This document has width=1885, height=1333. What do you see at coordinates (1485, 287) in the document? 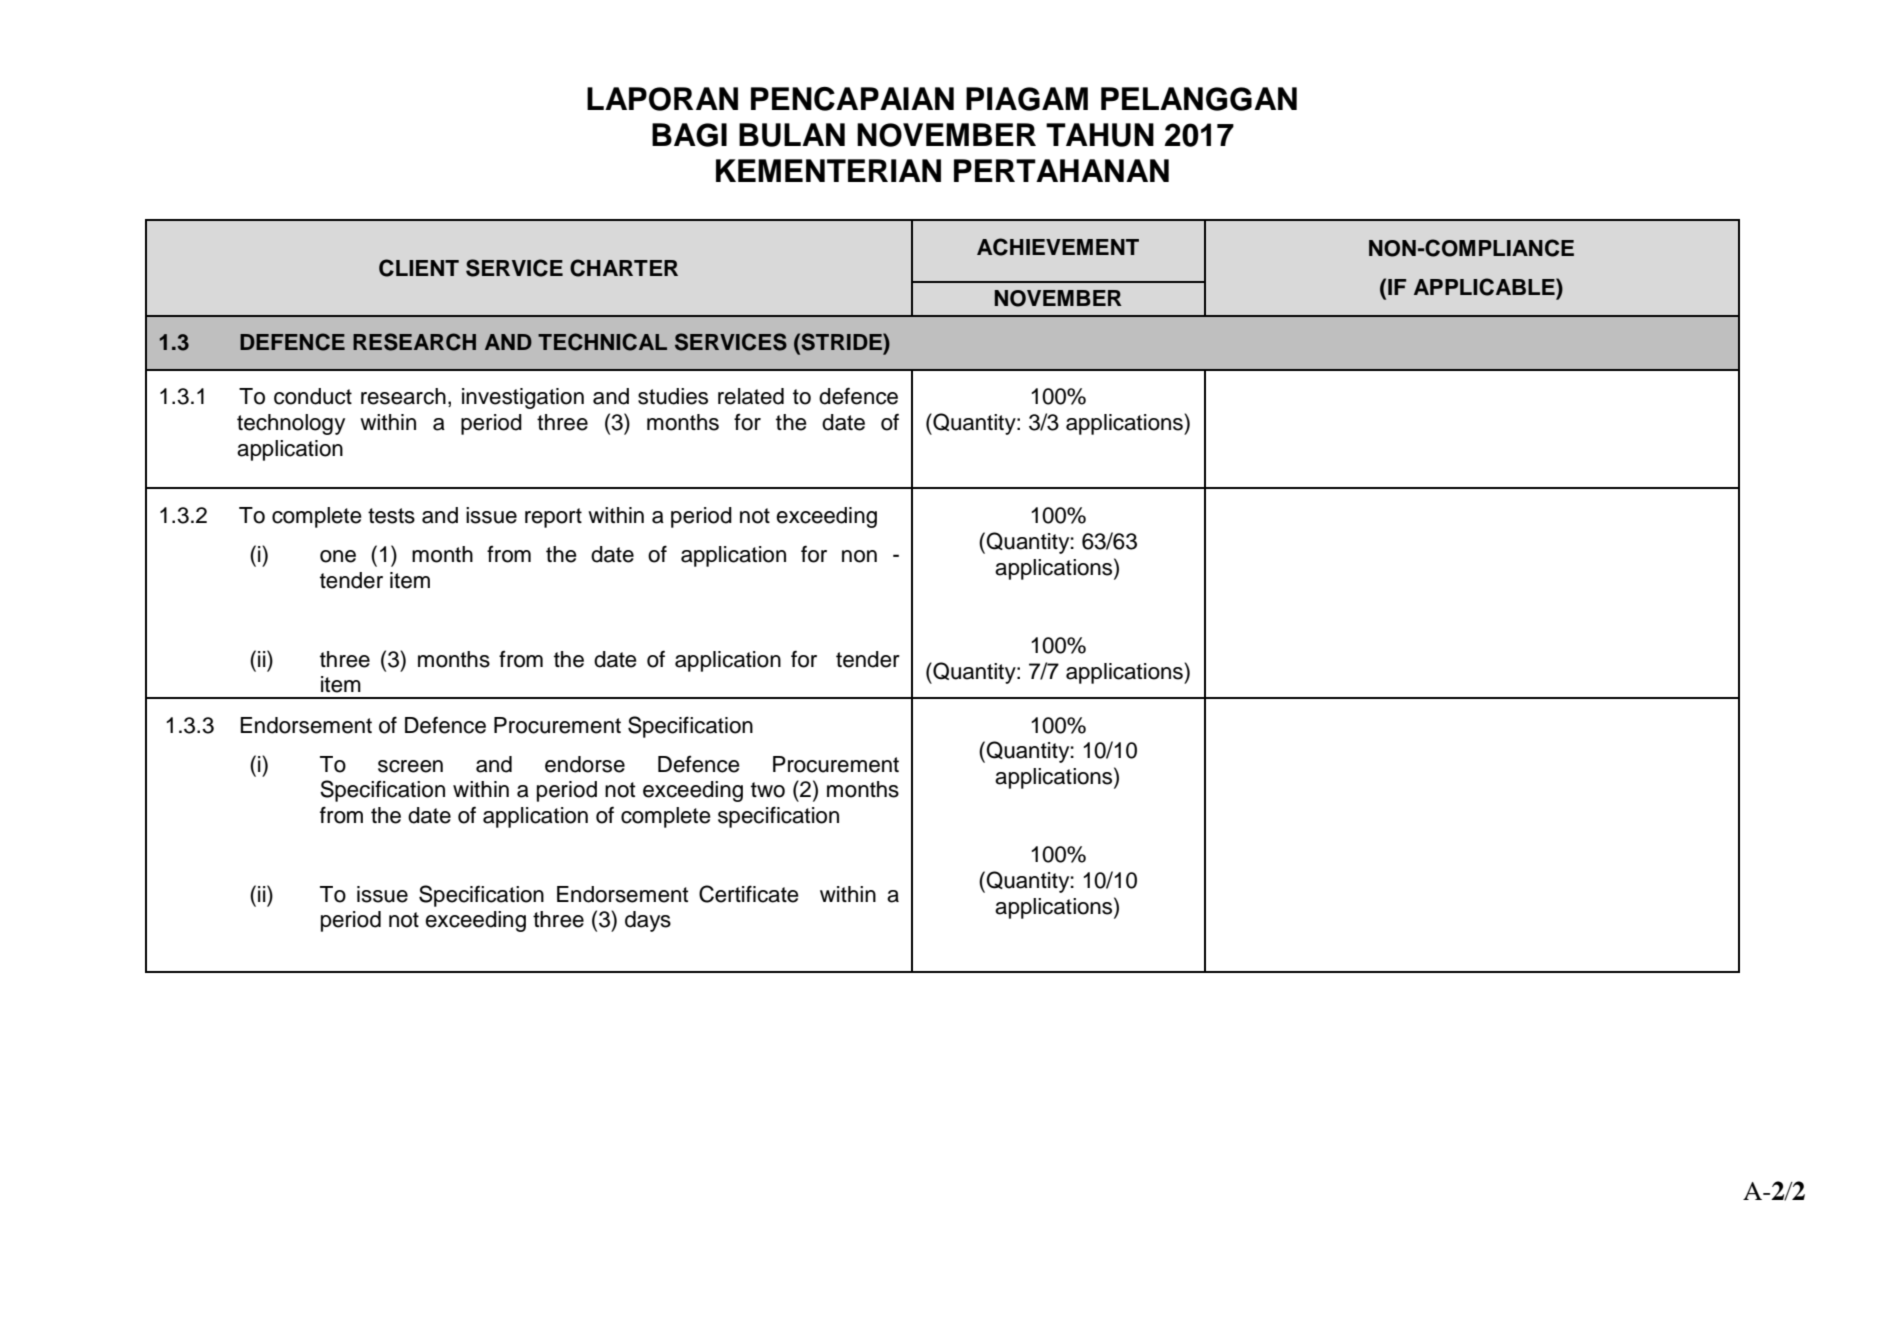
I see `APPLICABLE` at bounding box center [1485, 287].
